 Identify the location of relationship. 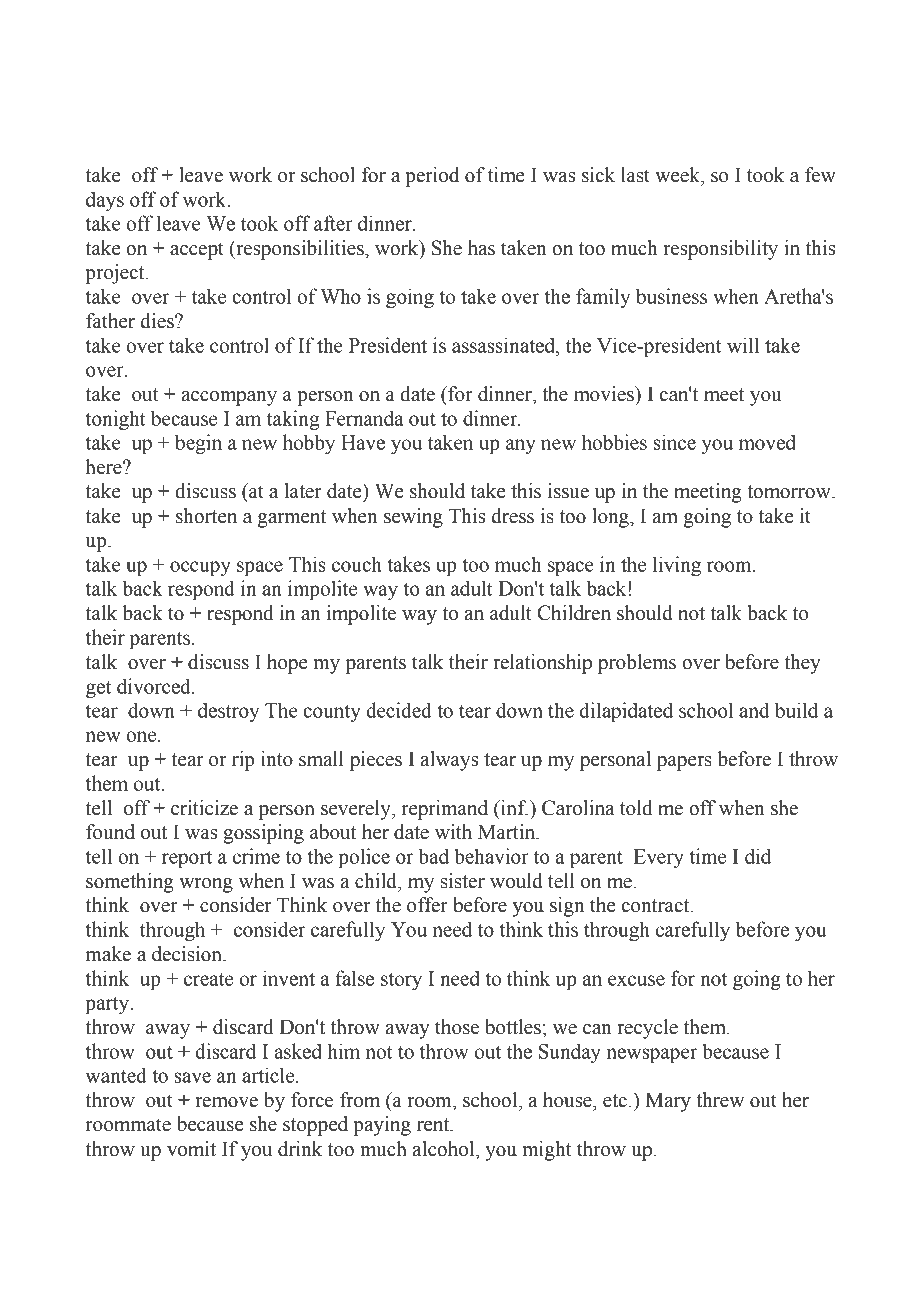
(542, 664).
